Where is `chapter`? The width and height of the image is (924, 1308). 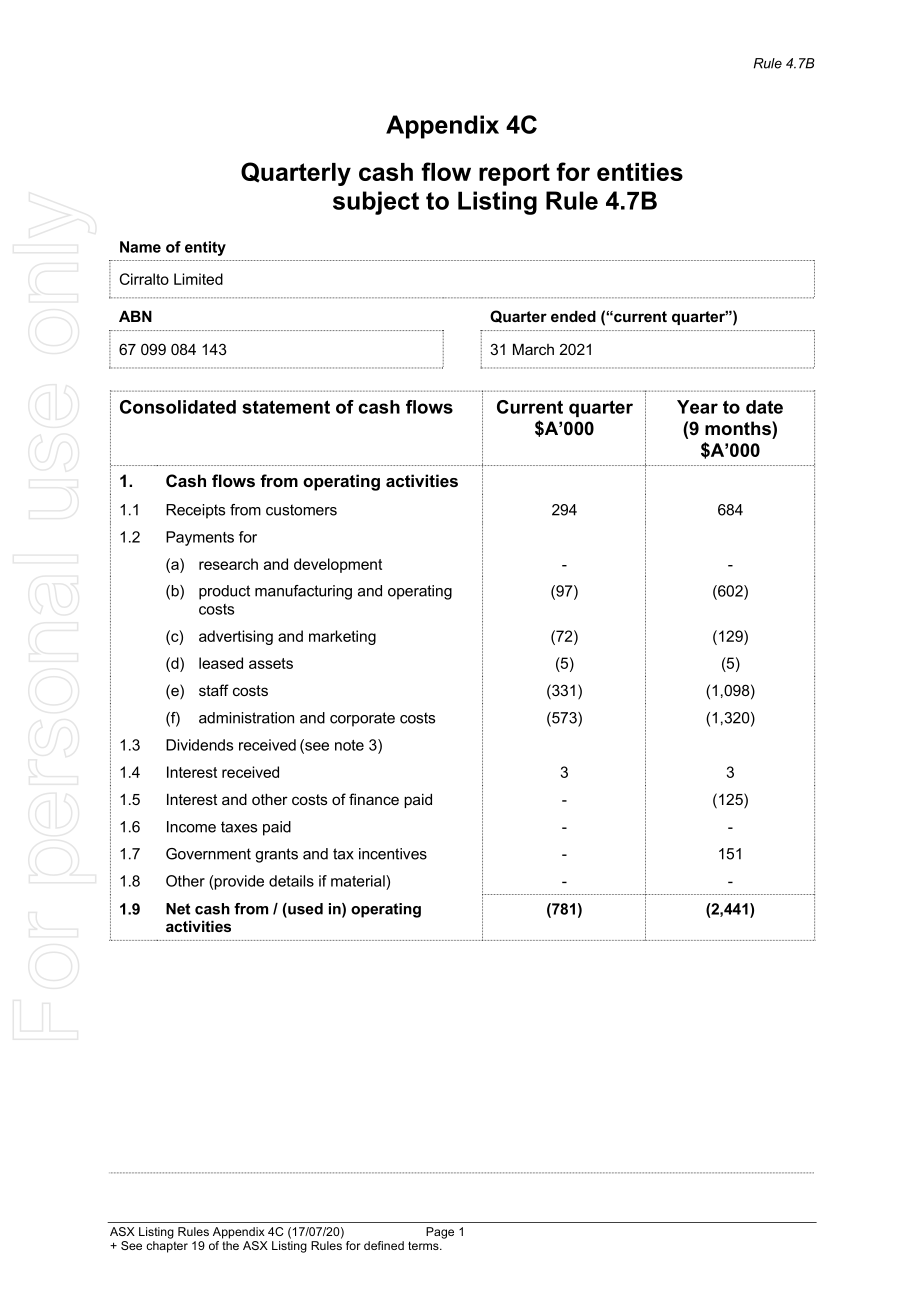
chapter is located at coordinates (167, 1247).
